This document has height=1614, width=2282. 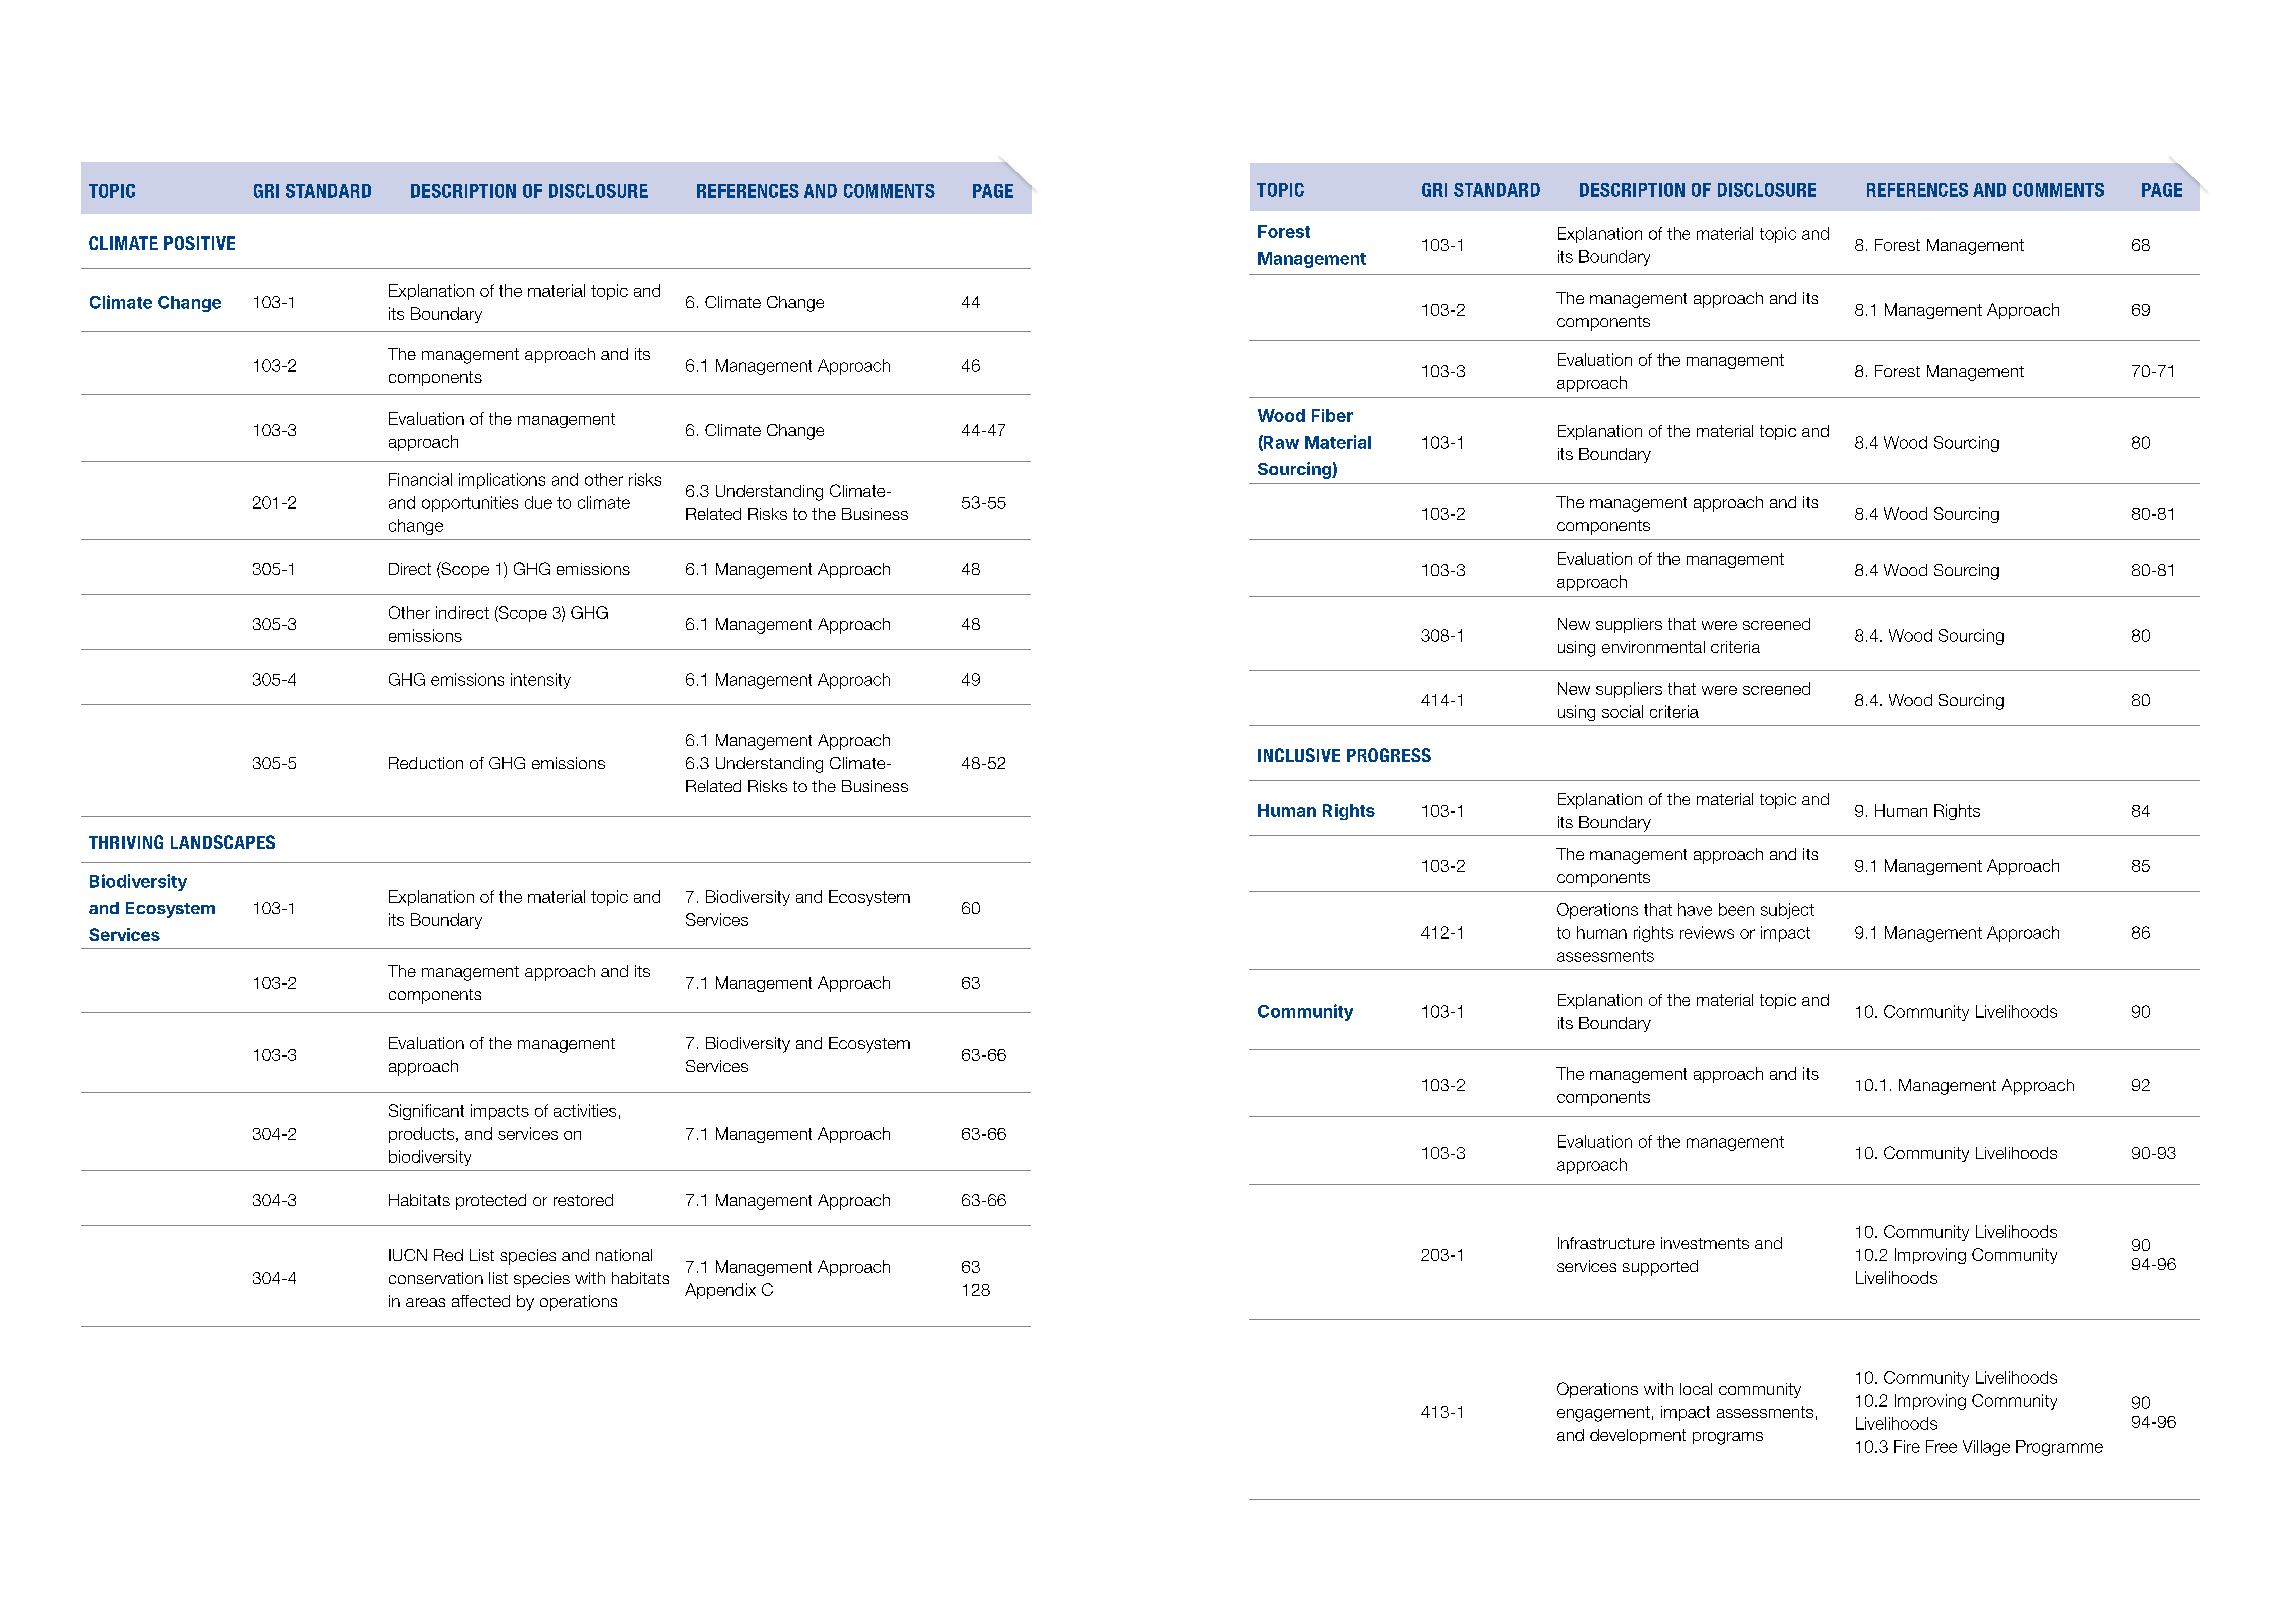 I want to click on LANDSCAPES, so click(x=223, y=842).
